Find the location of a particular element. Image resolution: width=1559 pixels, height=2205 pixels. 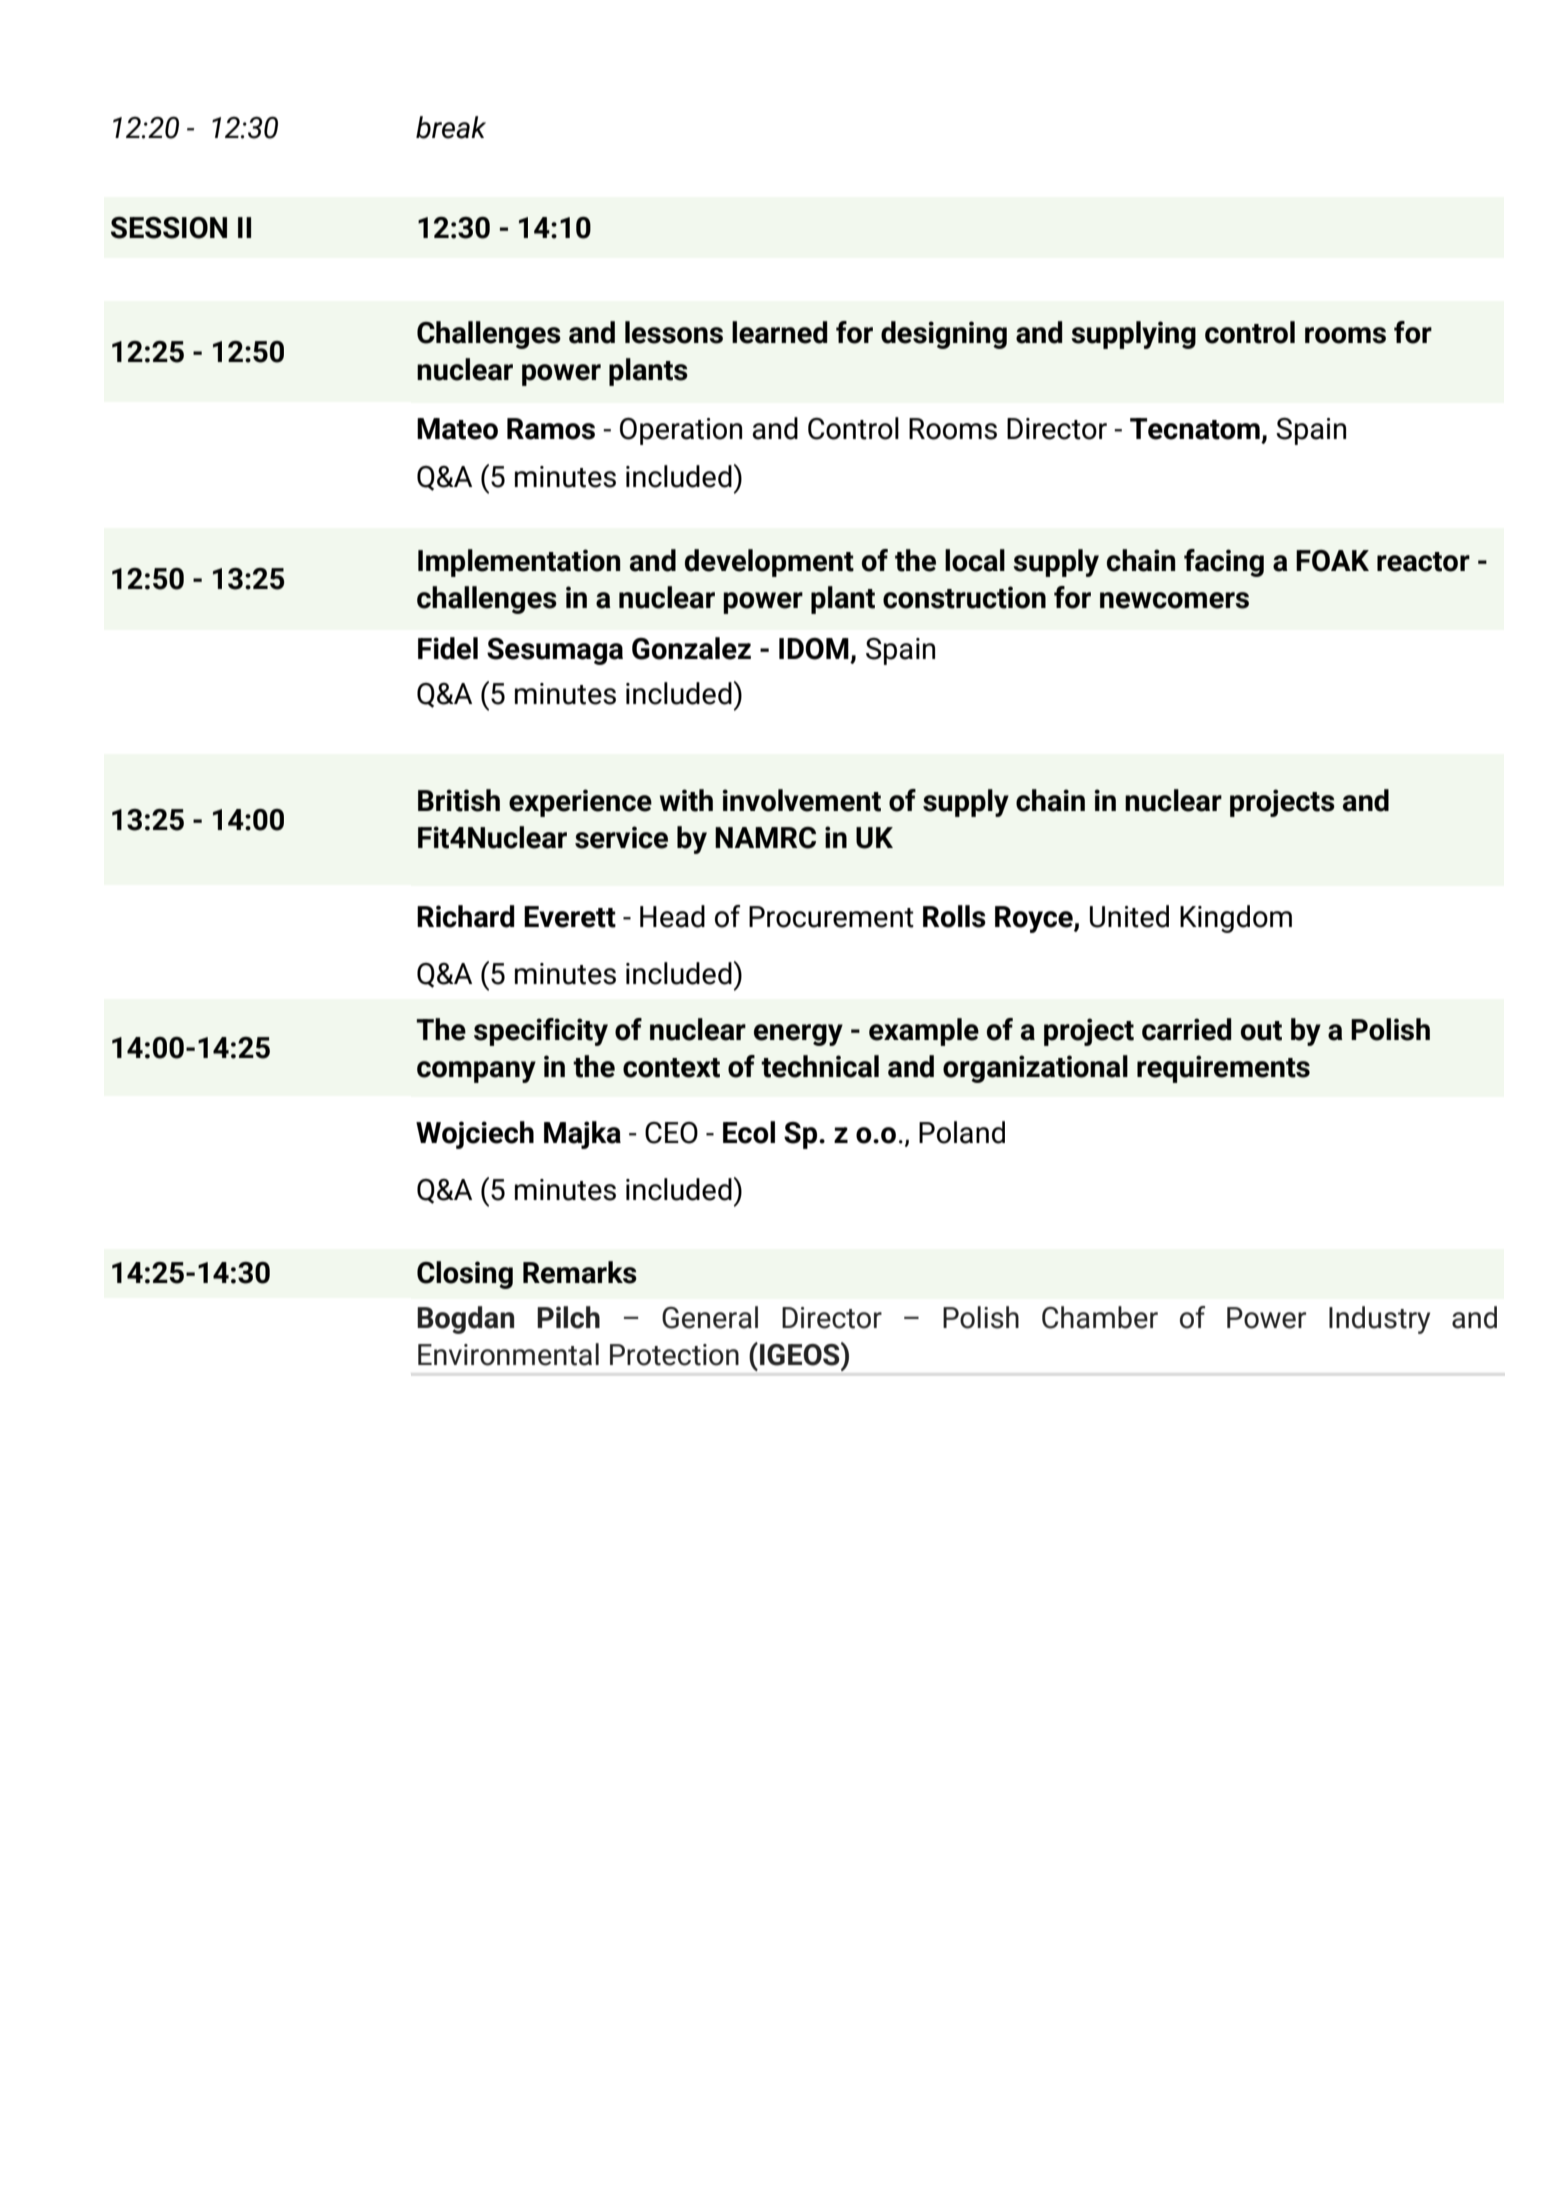

break is located at coordinates (451, 127).
